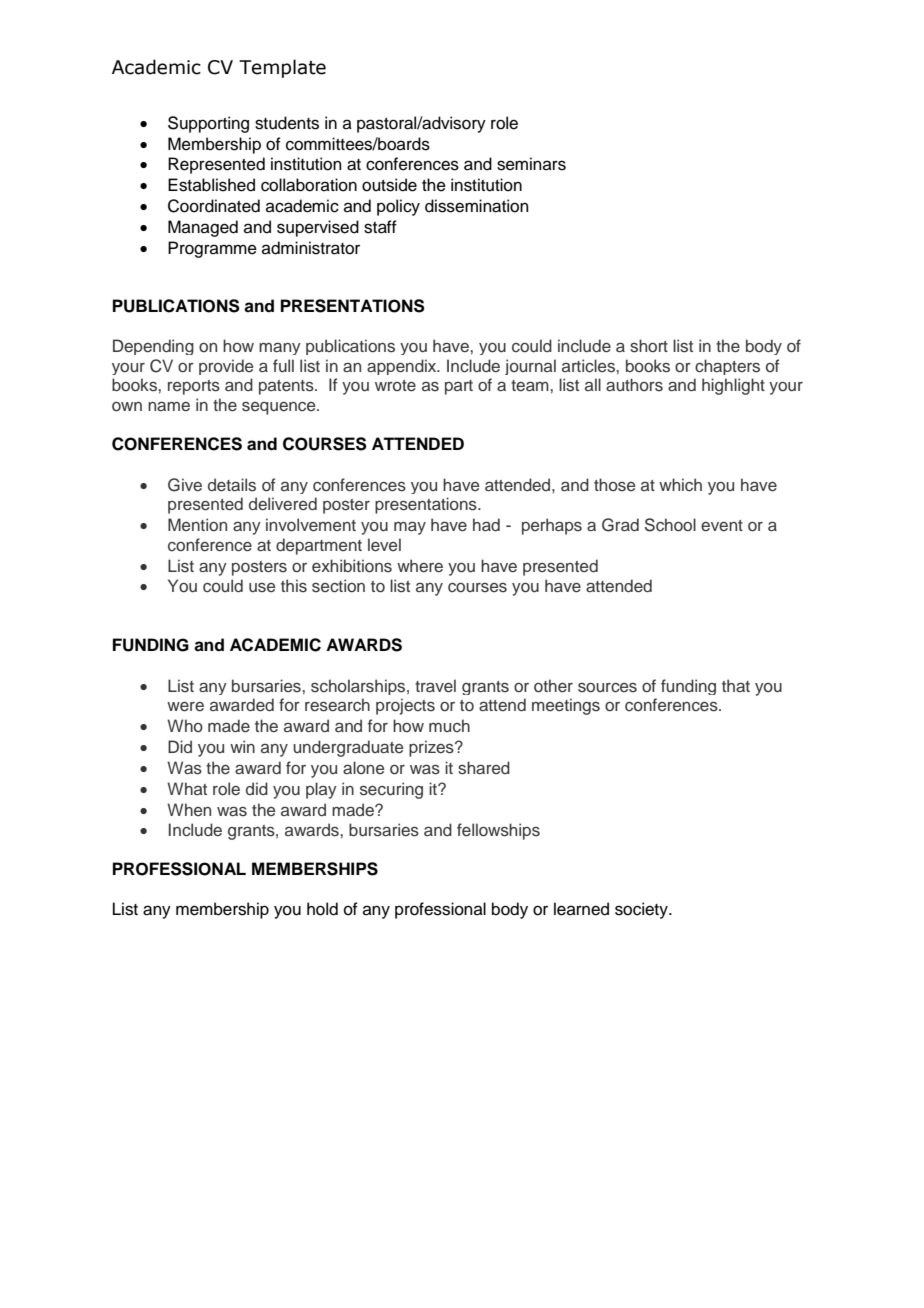  What do you see at coordinates (185, 725) in the screenshot?
I see `Who` at bounding box center [185, 725].
